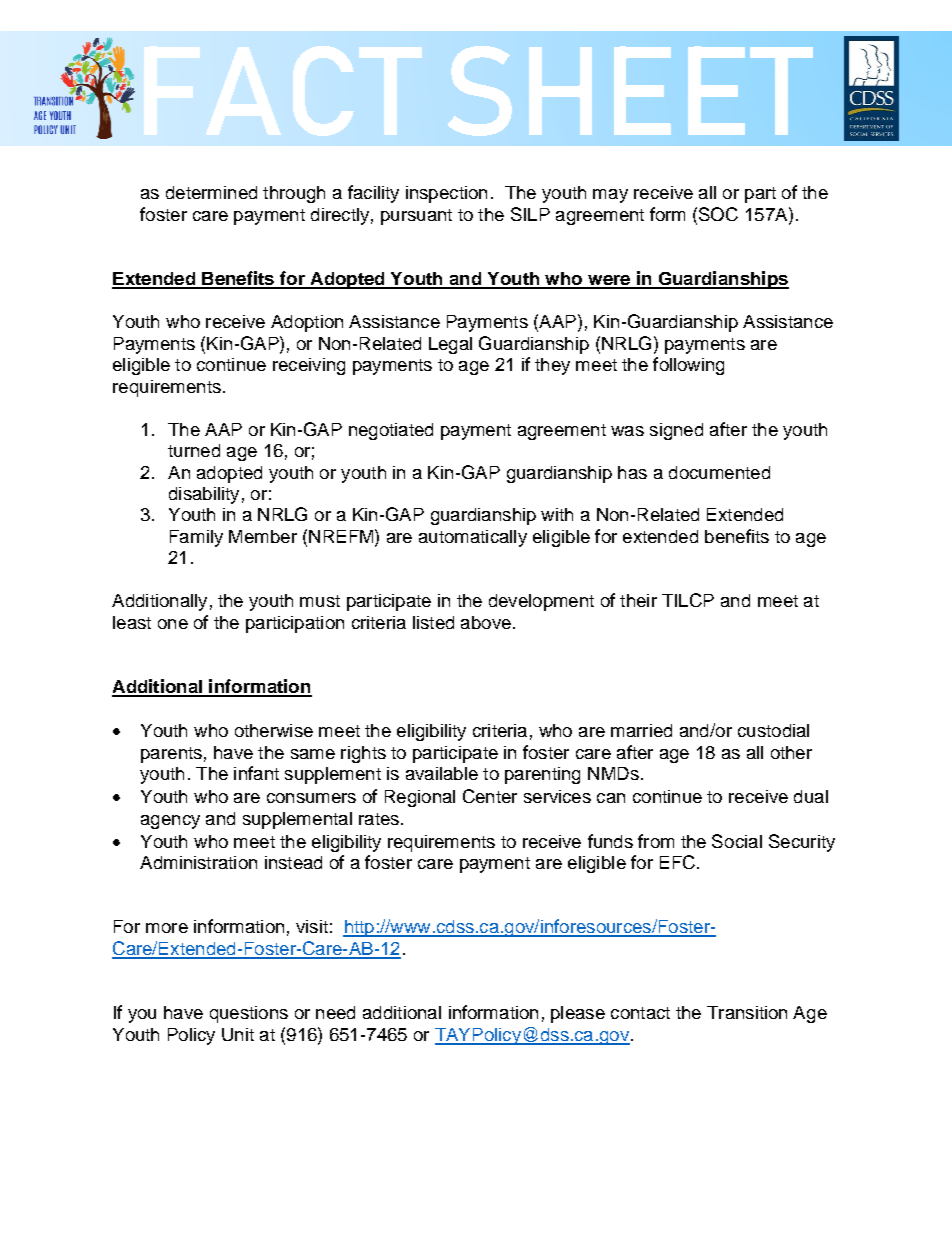 Image resolution: width=952 pixels, height=1233 pixels. What do you see at coordinates (173, 624) in the document?
I see `one` at bounding box center [173, 624].
